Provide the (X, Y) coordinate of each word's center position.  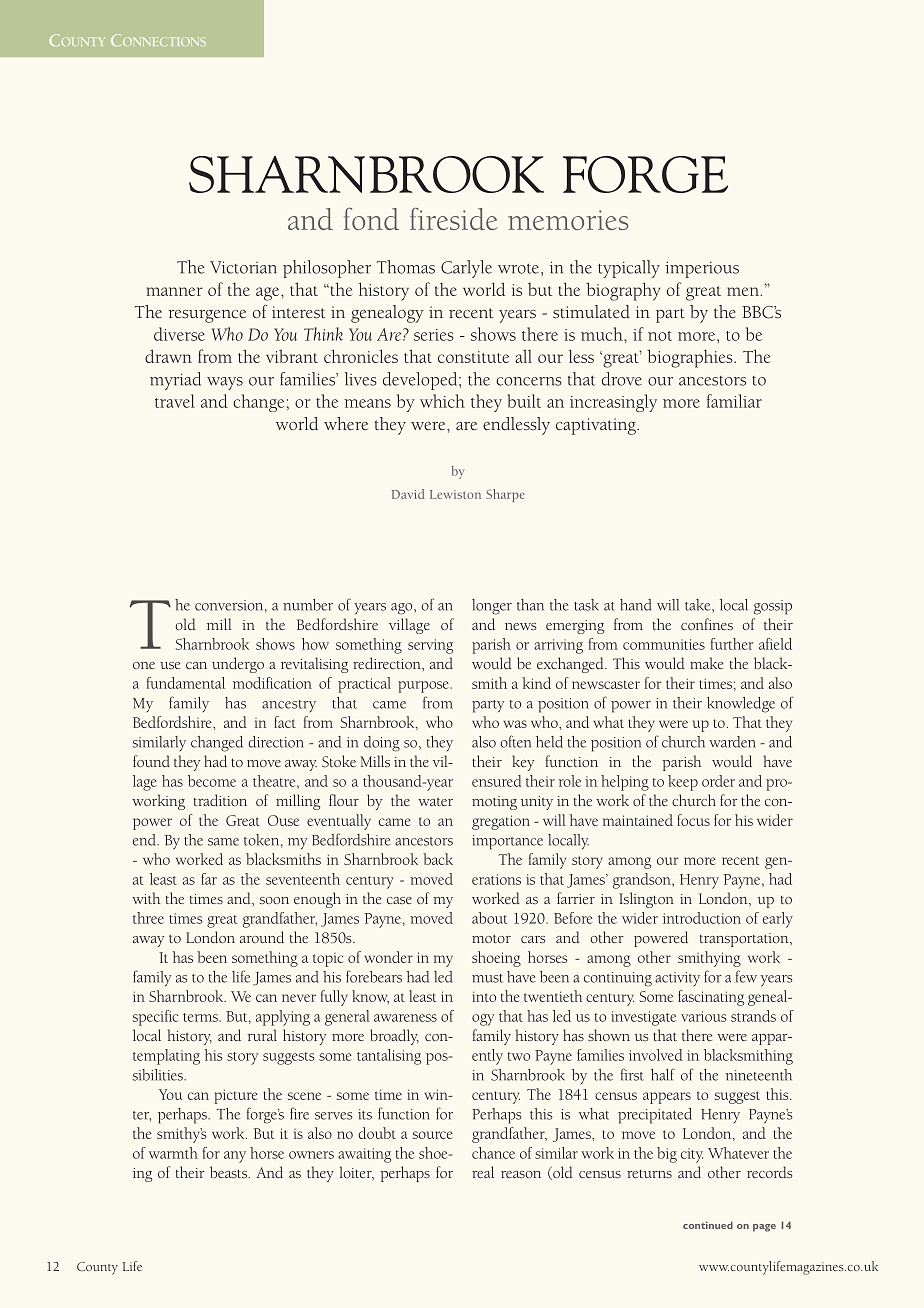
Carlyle (466, 269)
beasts (228, 1172)
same (223, 842)
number (308, 605)
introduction (702, 918)
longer (492, 607)
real (483, 1172)
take (699, 605)
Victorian (243, 267)
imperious (702, 269)
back (438, 859)
